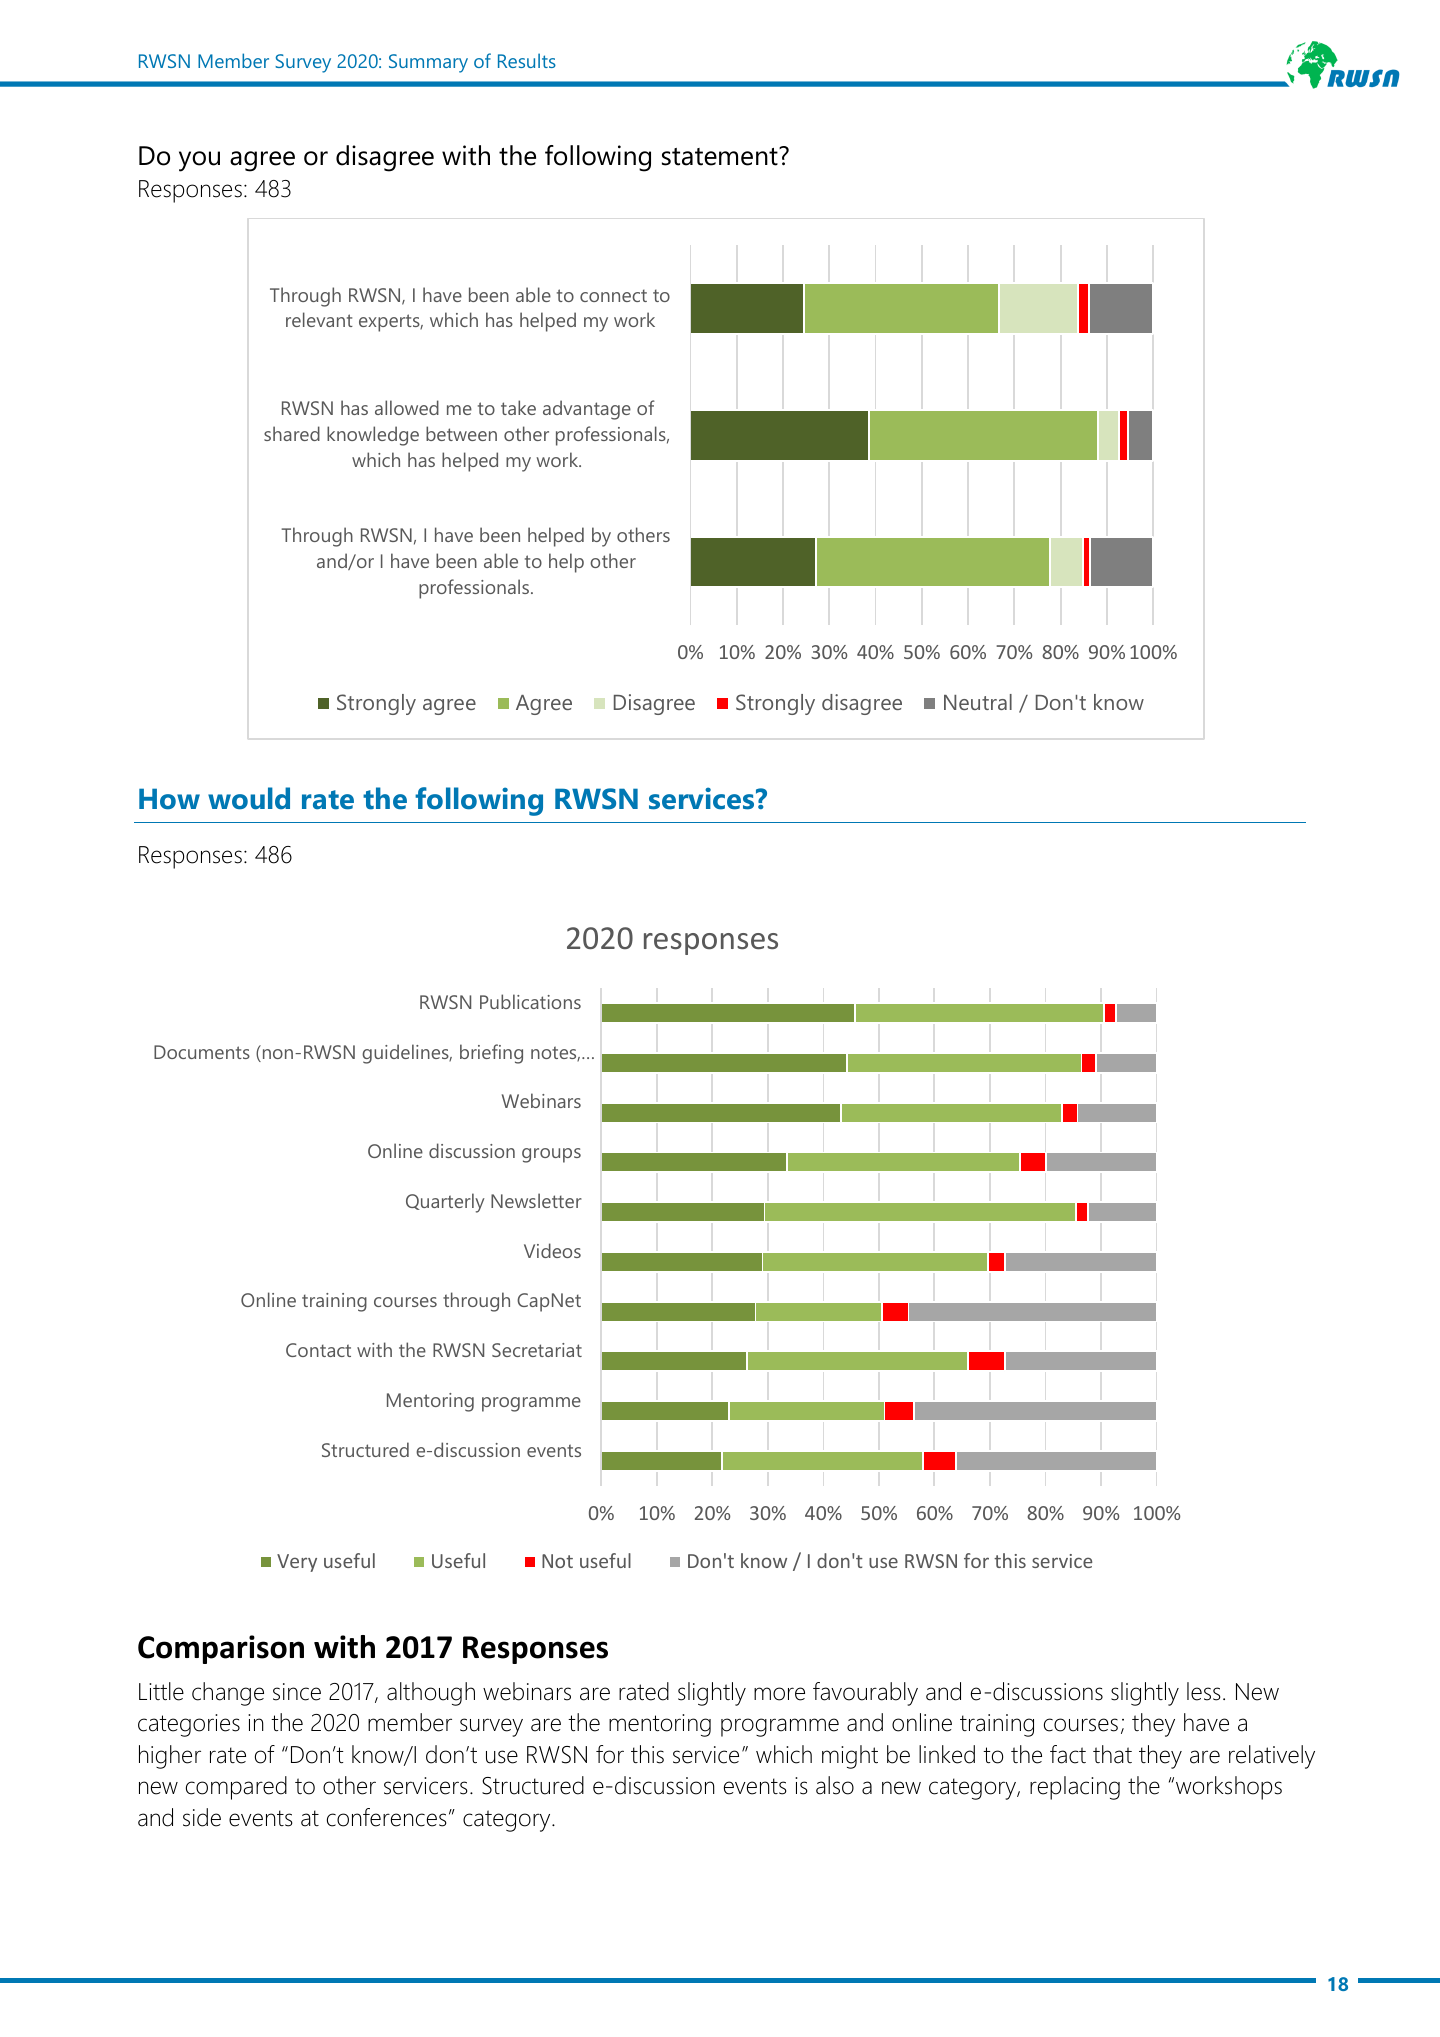 The width and height of the screenshot is (1440, 2037). Describe the element at coordinates (236, 1788) in the screenshot. I see `compared` at that location.
